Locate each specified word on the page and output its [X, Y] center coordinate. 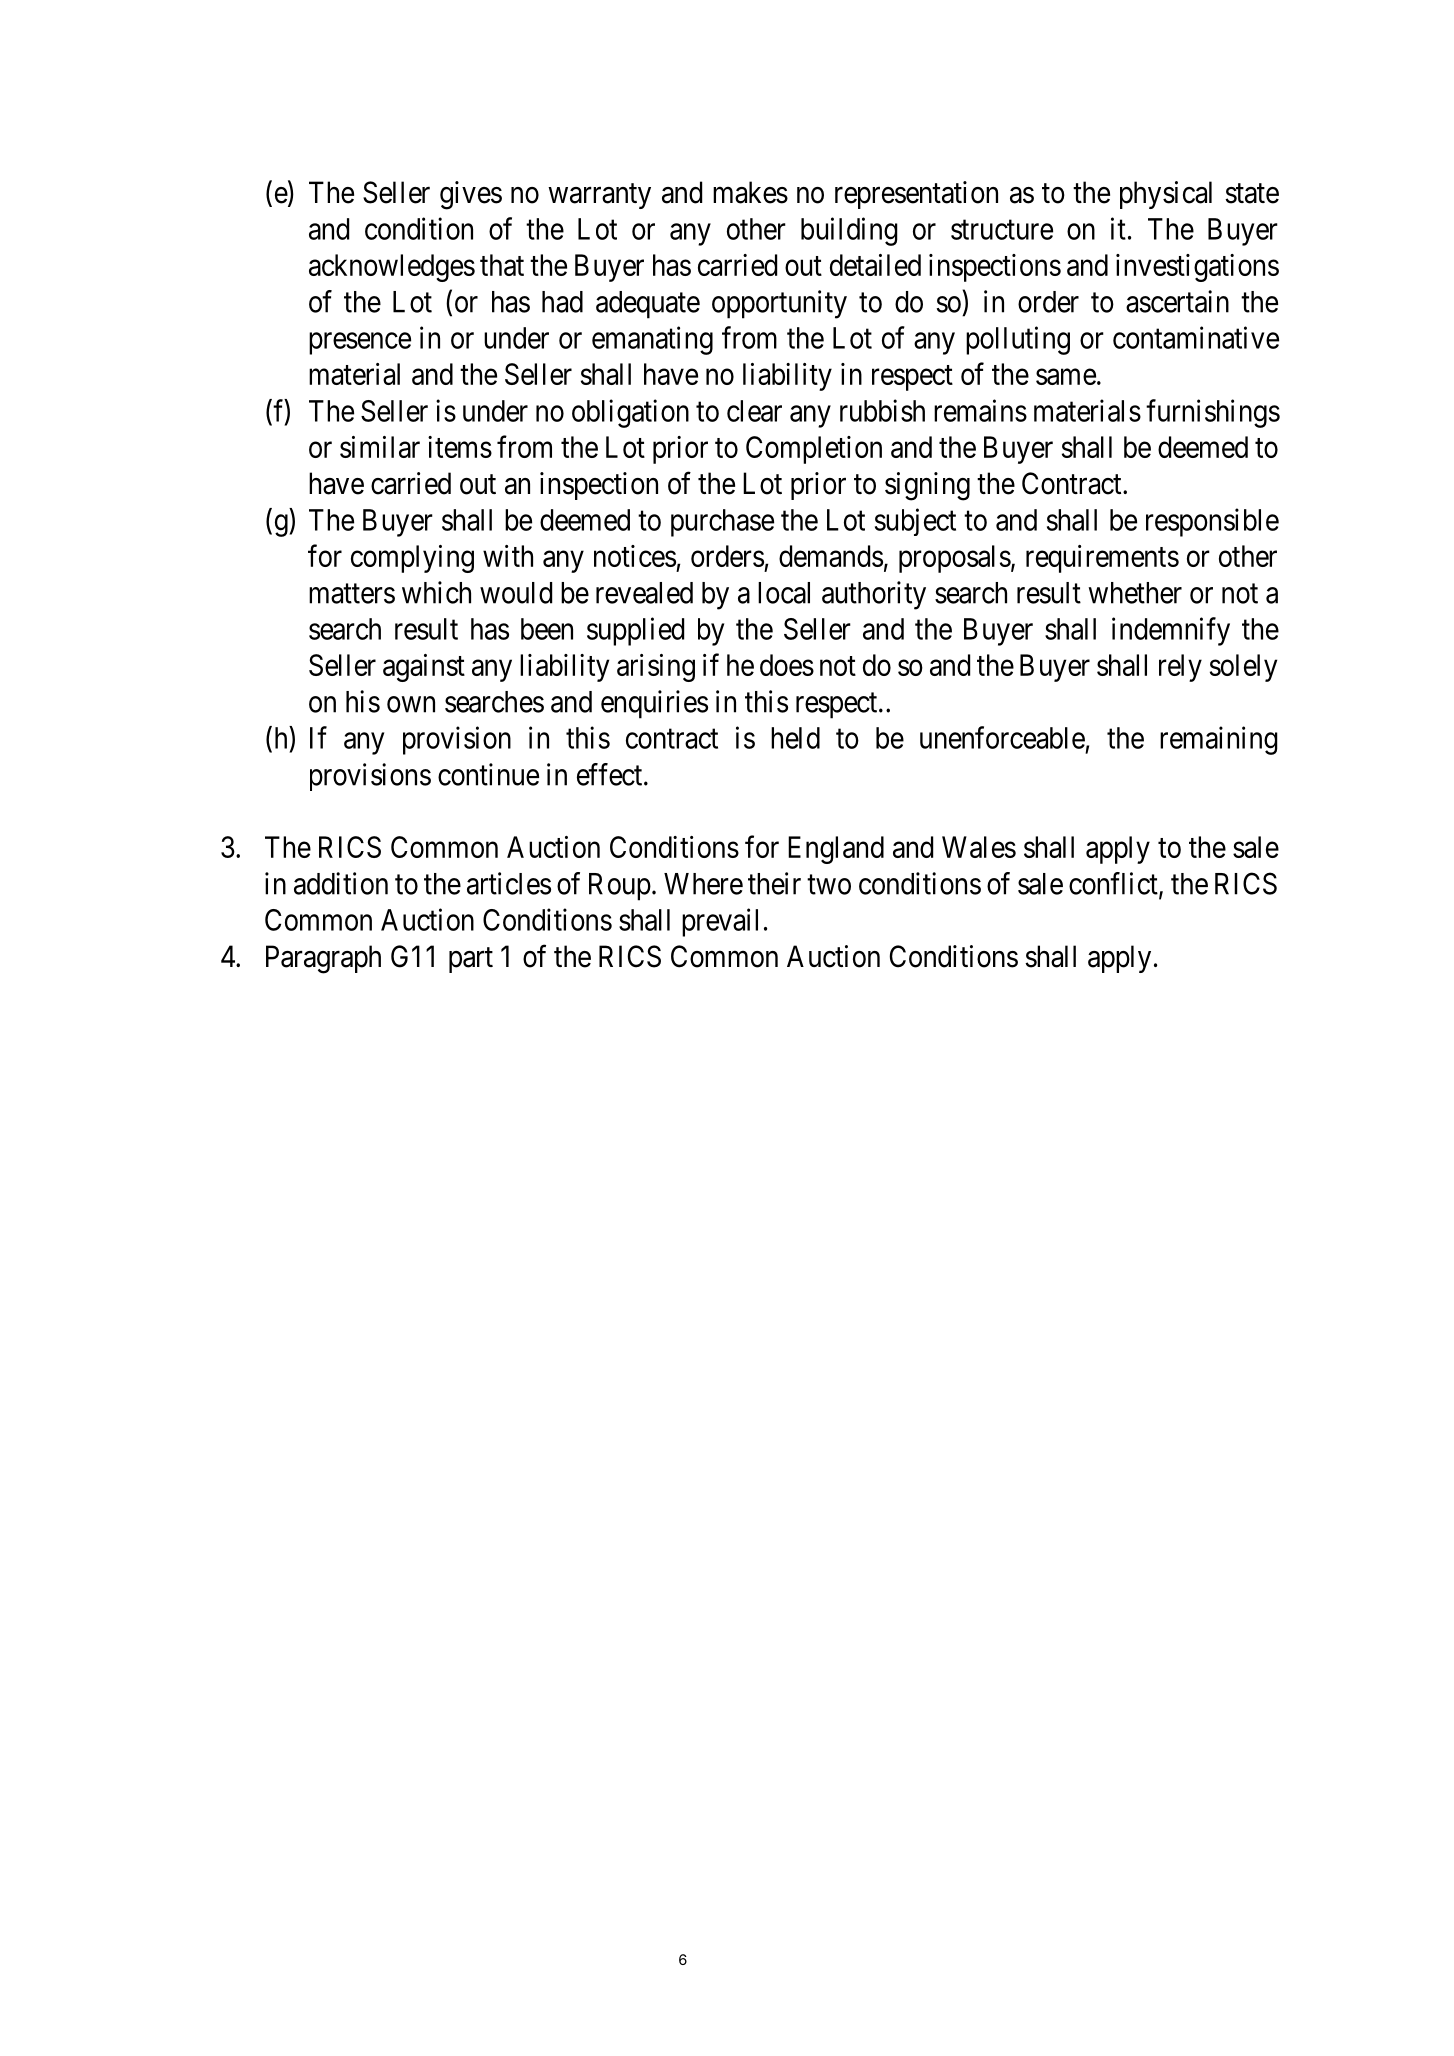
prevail [720, 922]
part [471, 960]
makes [750, 192]
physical [1166, 195]
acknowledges [392, 268]
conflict [1114, 884]
